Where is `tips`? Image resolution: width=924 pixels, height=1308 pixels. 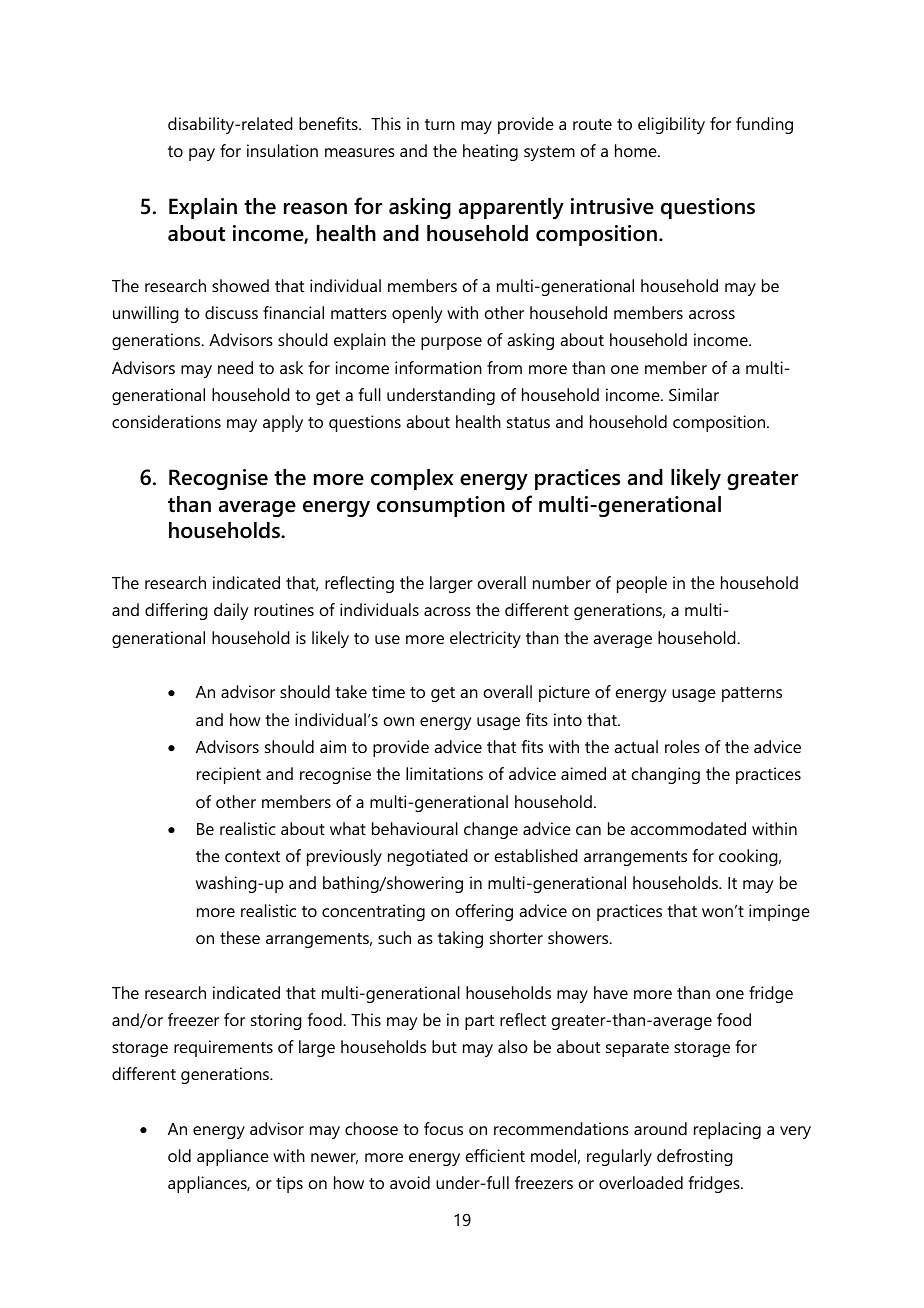 tips is located at coordinates (289, 1184).
